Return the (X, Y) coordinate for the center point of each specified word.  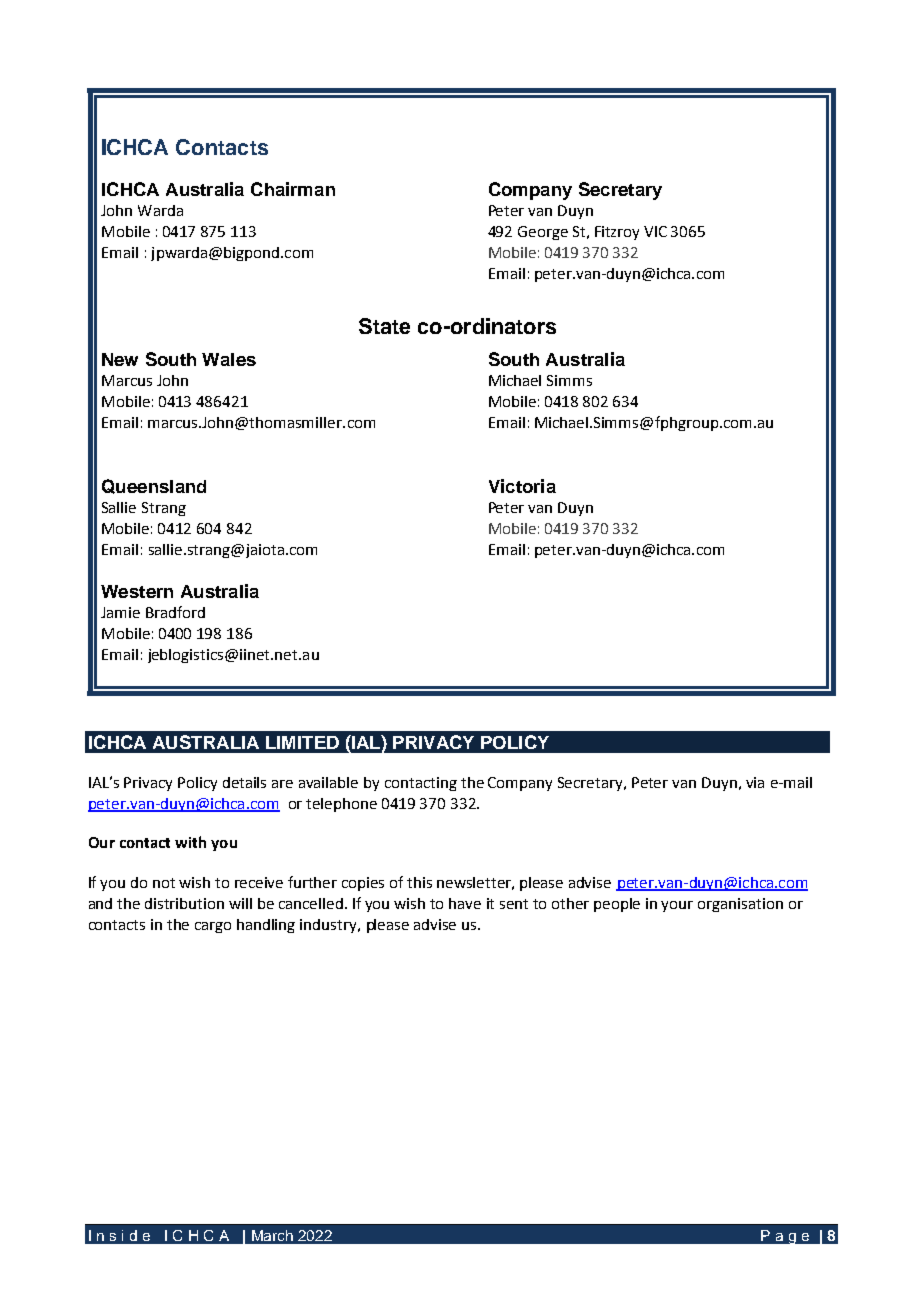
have (465, 903)
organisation (740, 905)
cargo (213, 927)
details (244, 782)
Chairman (293, 189)
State (384, 326)
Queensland (154, 486)
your (677, 906)
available (328, 782)
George (543, 233)
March (272, 1235)
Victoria (522, 486)
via (755, 782)
